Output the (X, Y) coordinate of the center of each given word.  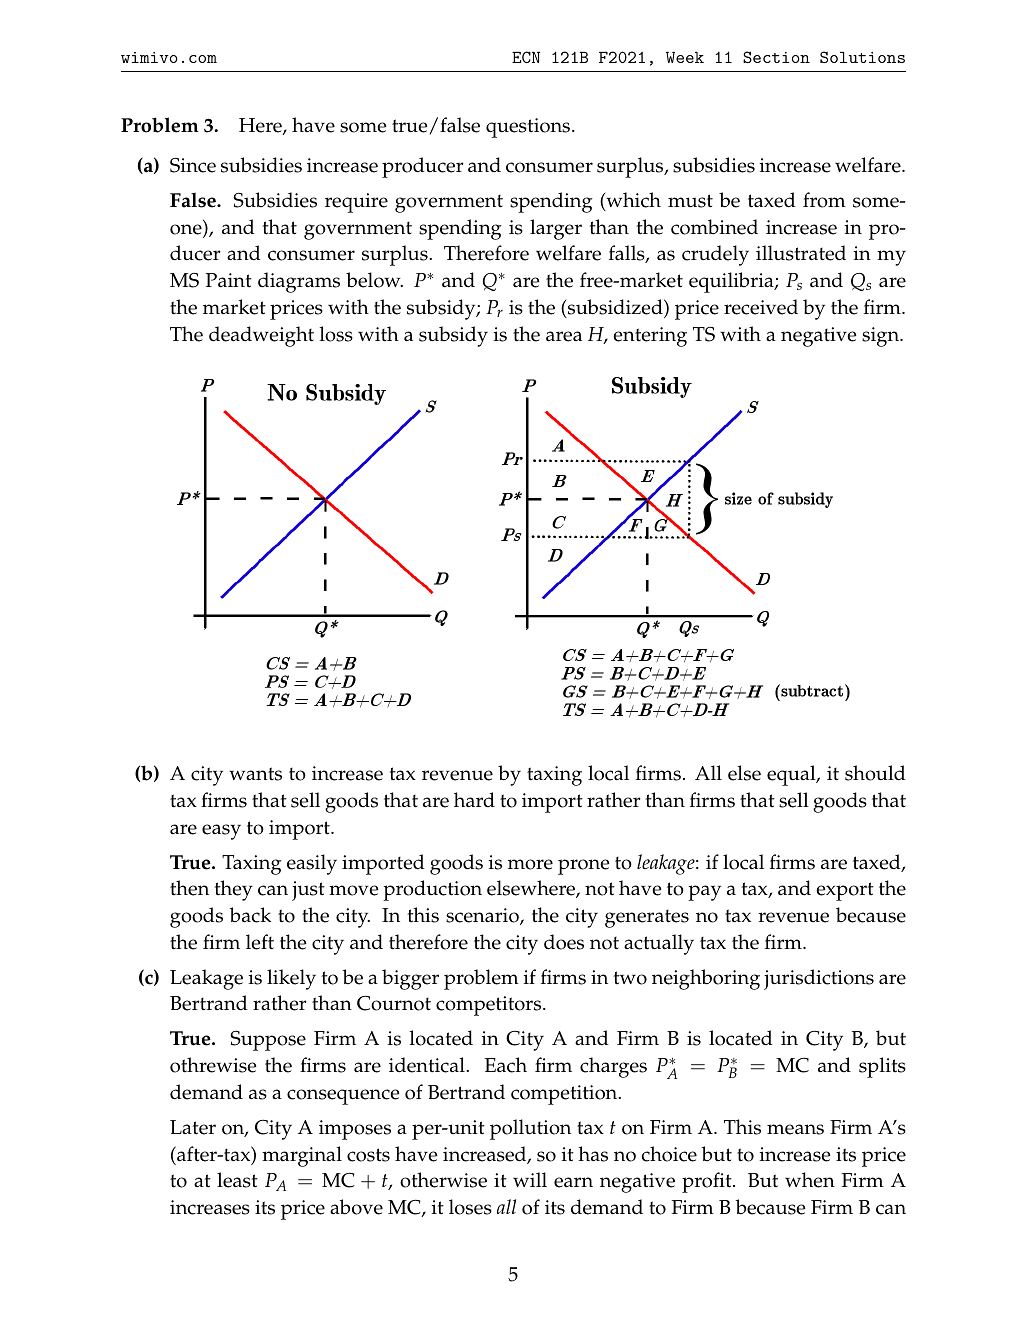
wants (255, 774)
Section (776, 57)
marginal (302, 1156)
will (530, 1179)
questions (529, 128)
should (875, 773)
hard (474, 800)
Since (193, 165)
